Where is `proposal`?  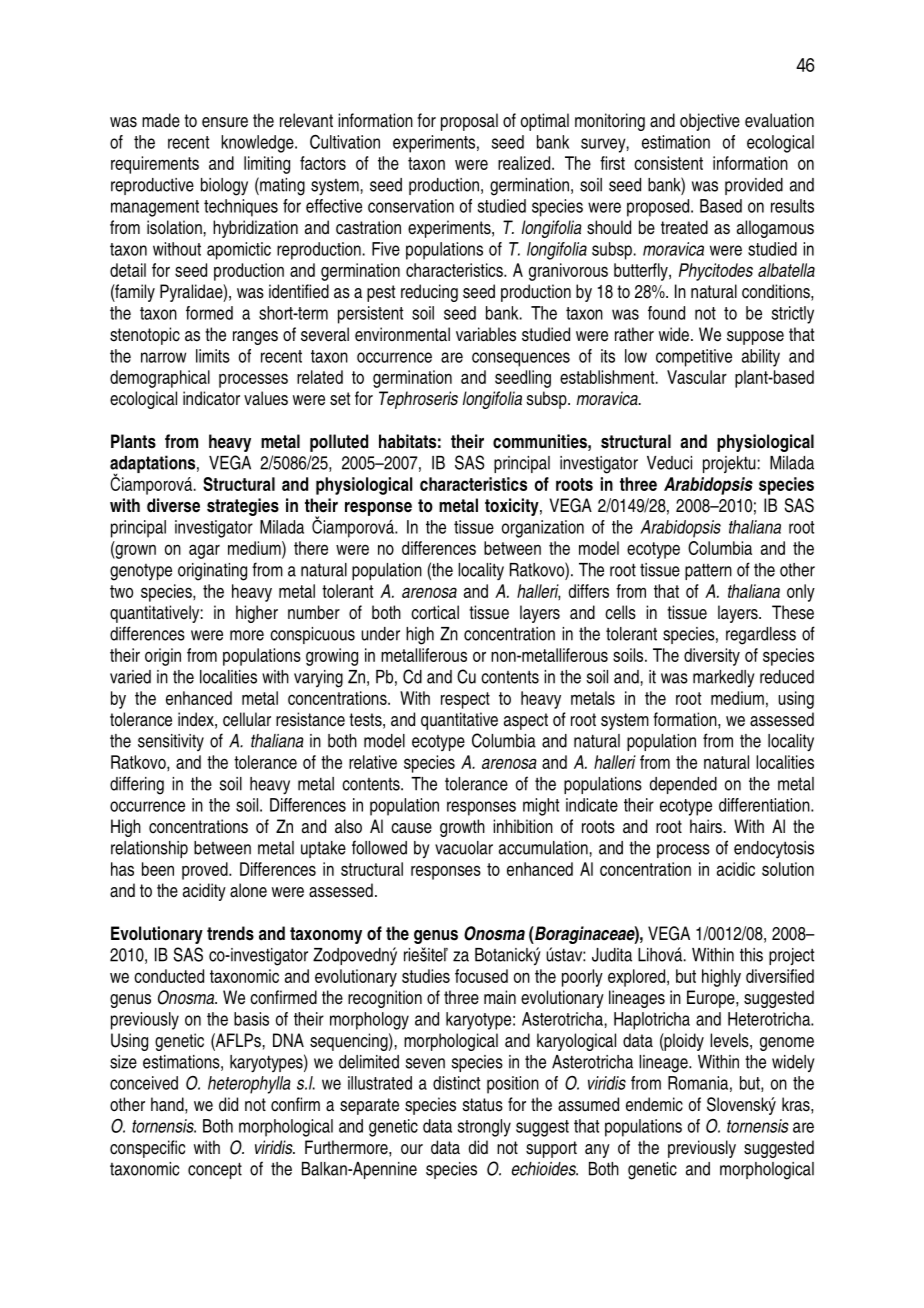 proposal is located at coordinates (469, 122).
